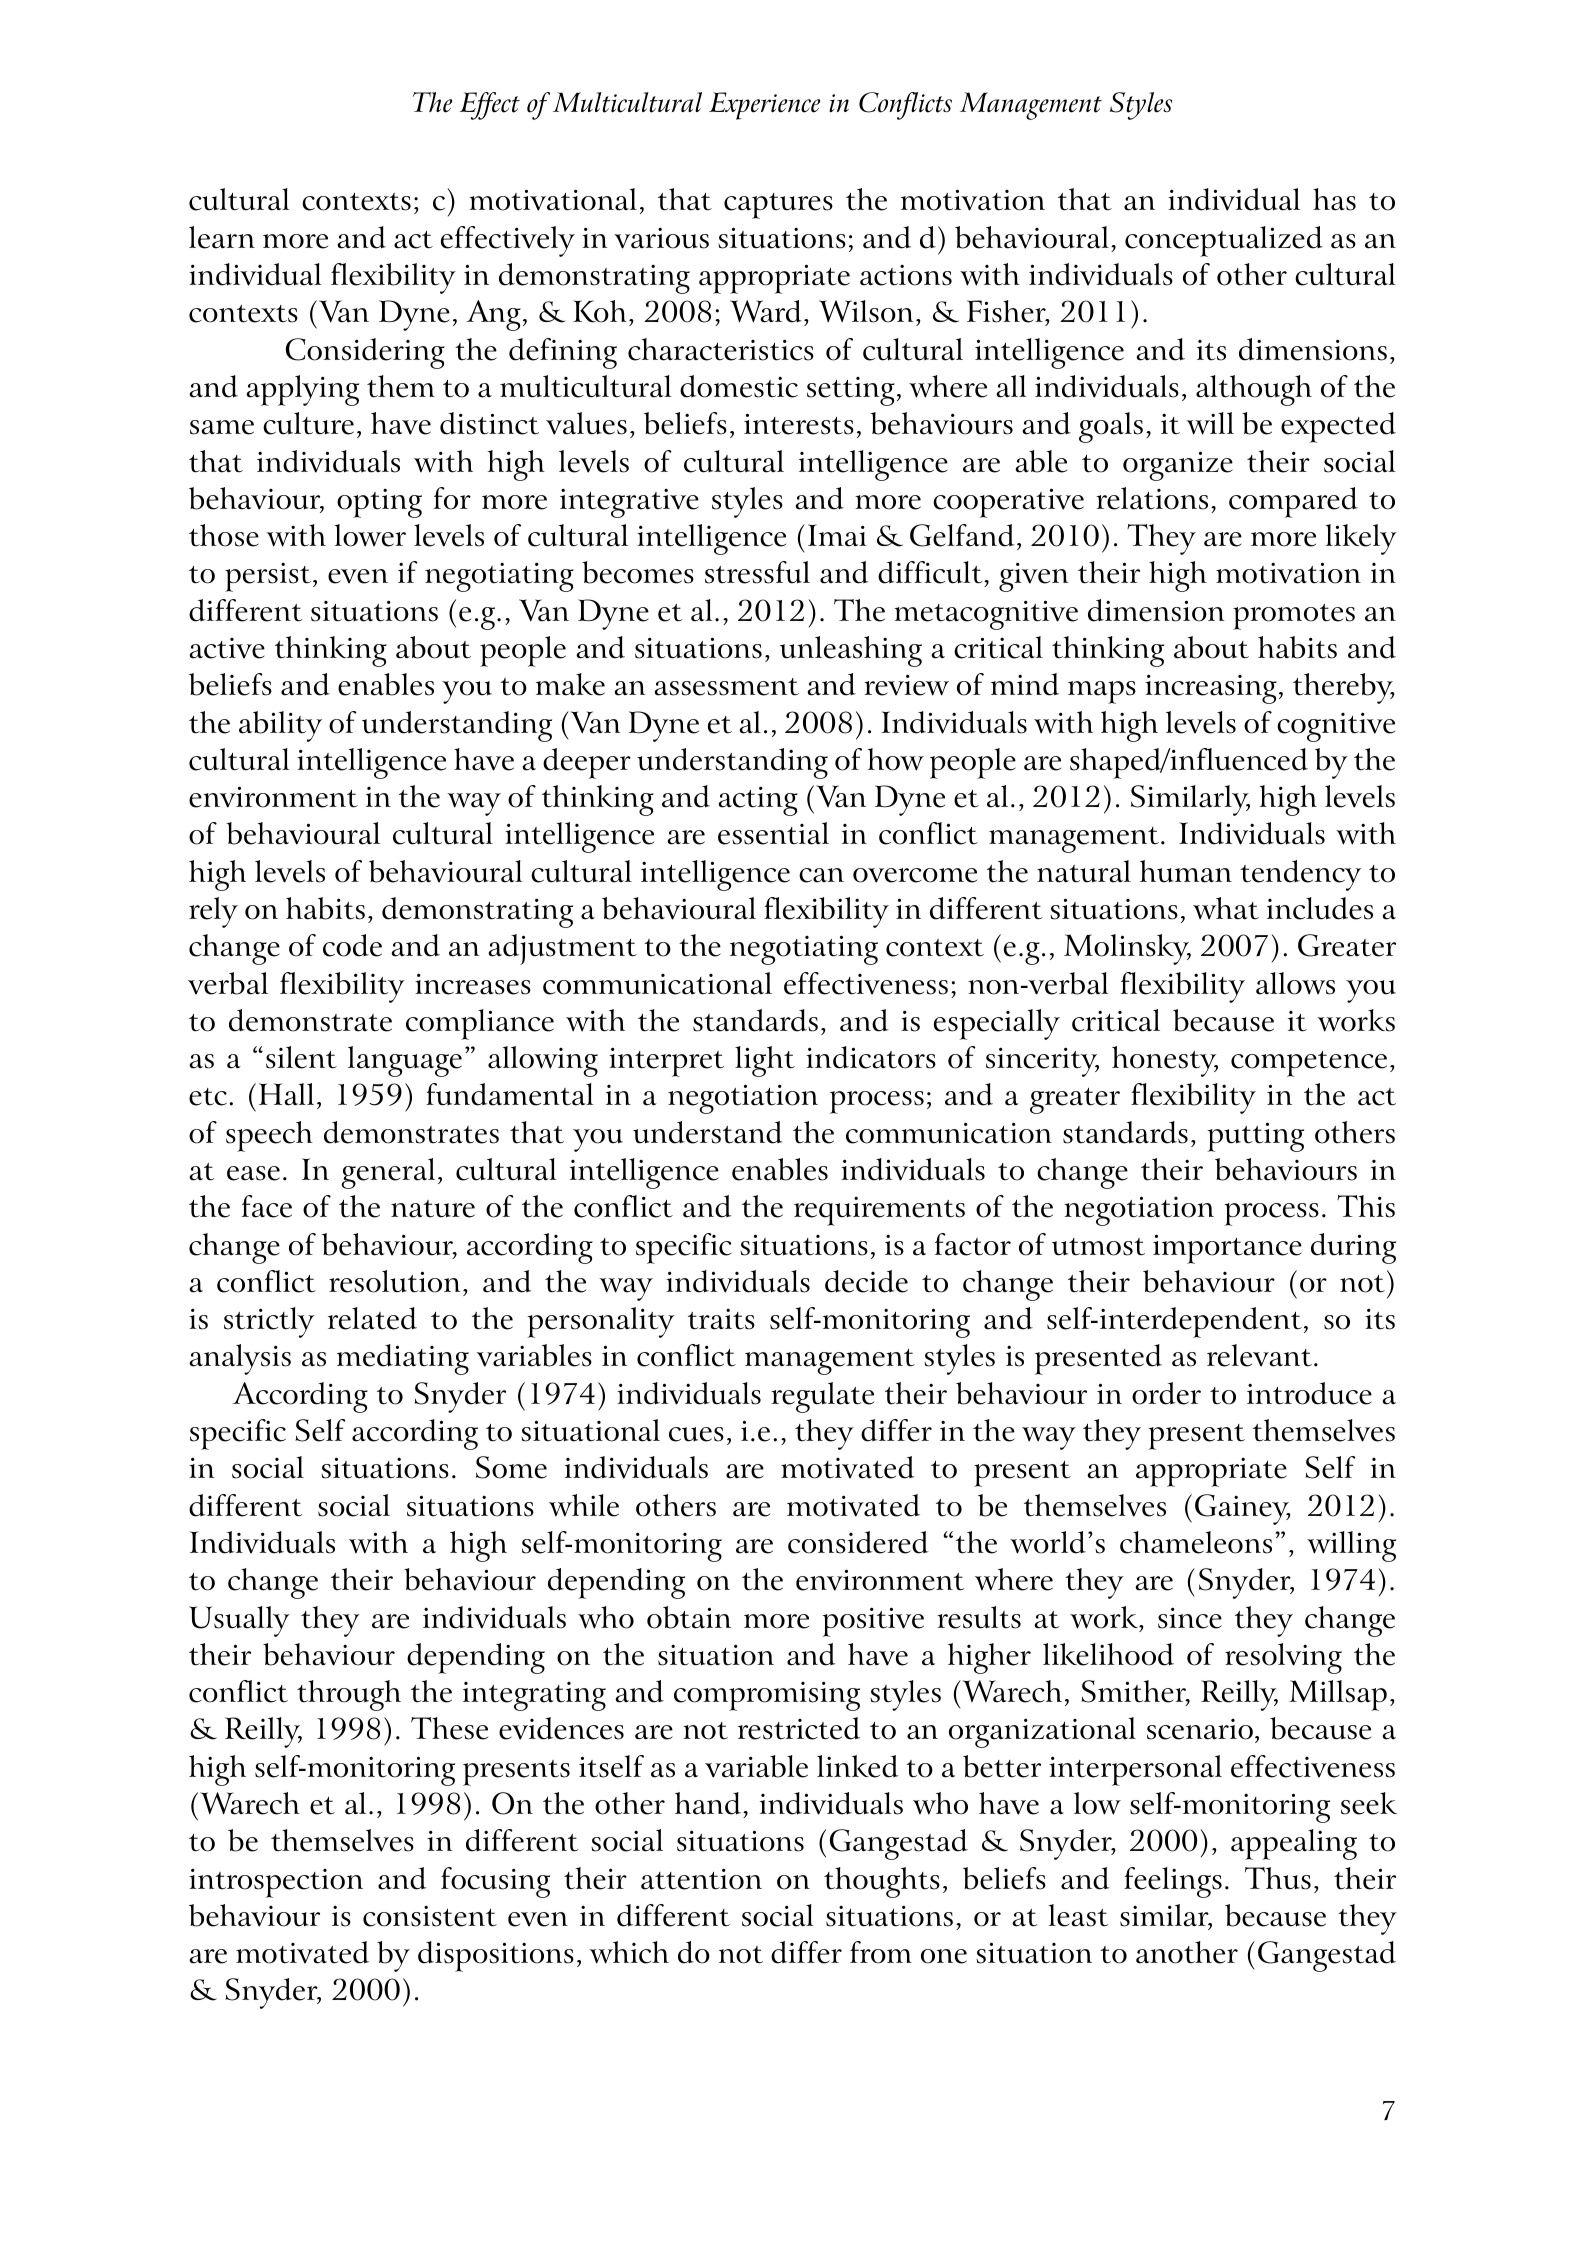 The height and width of the screenshot is (2242, 1585). Describe the element at coordinates (280, 726) in the screenshot. I see `ability` at that location.
